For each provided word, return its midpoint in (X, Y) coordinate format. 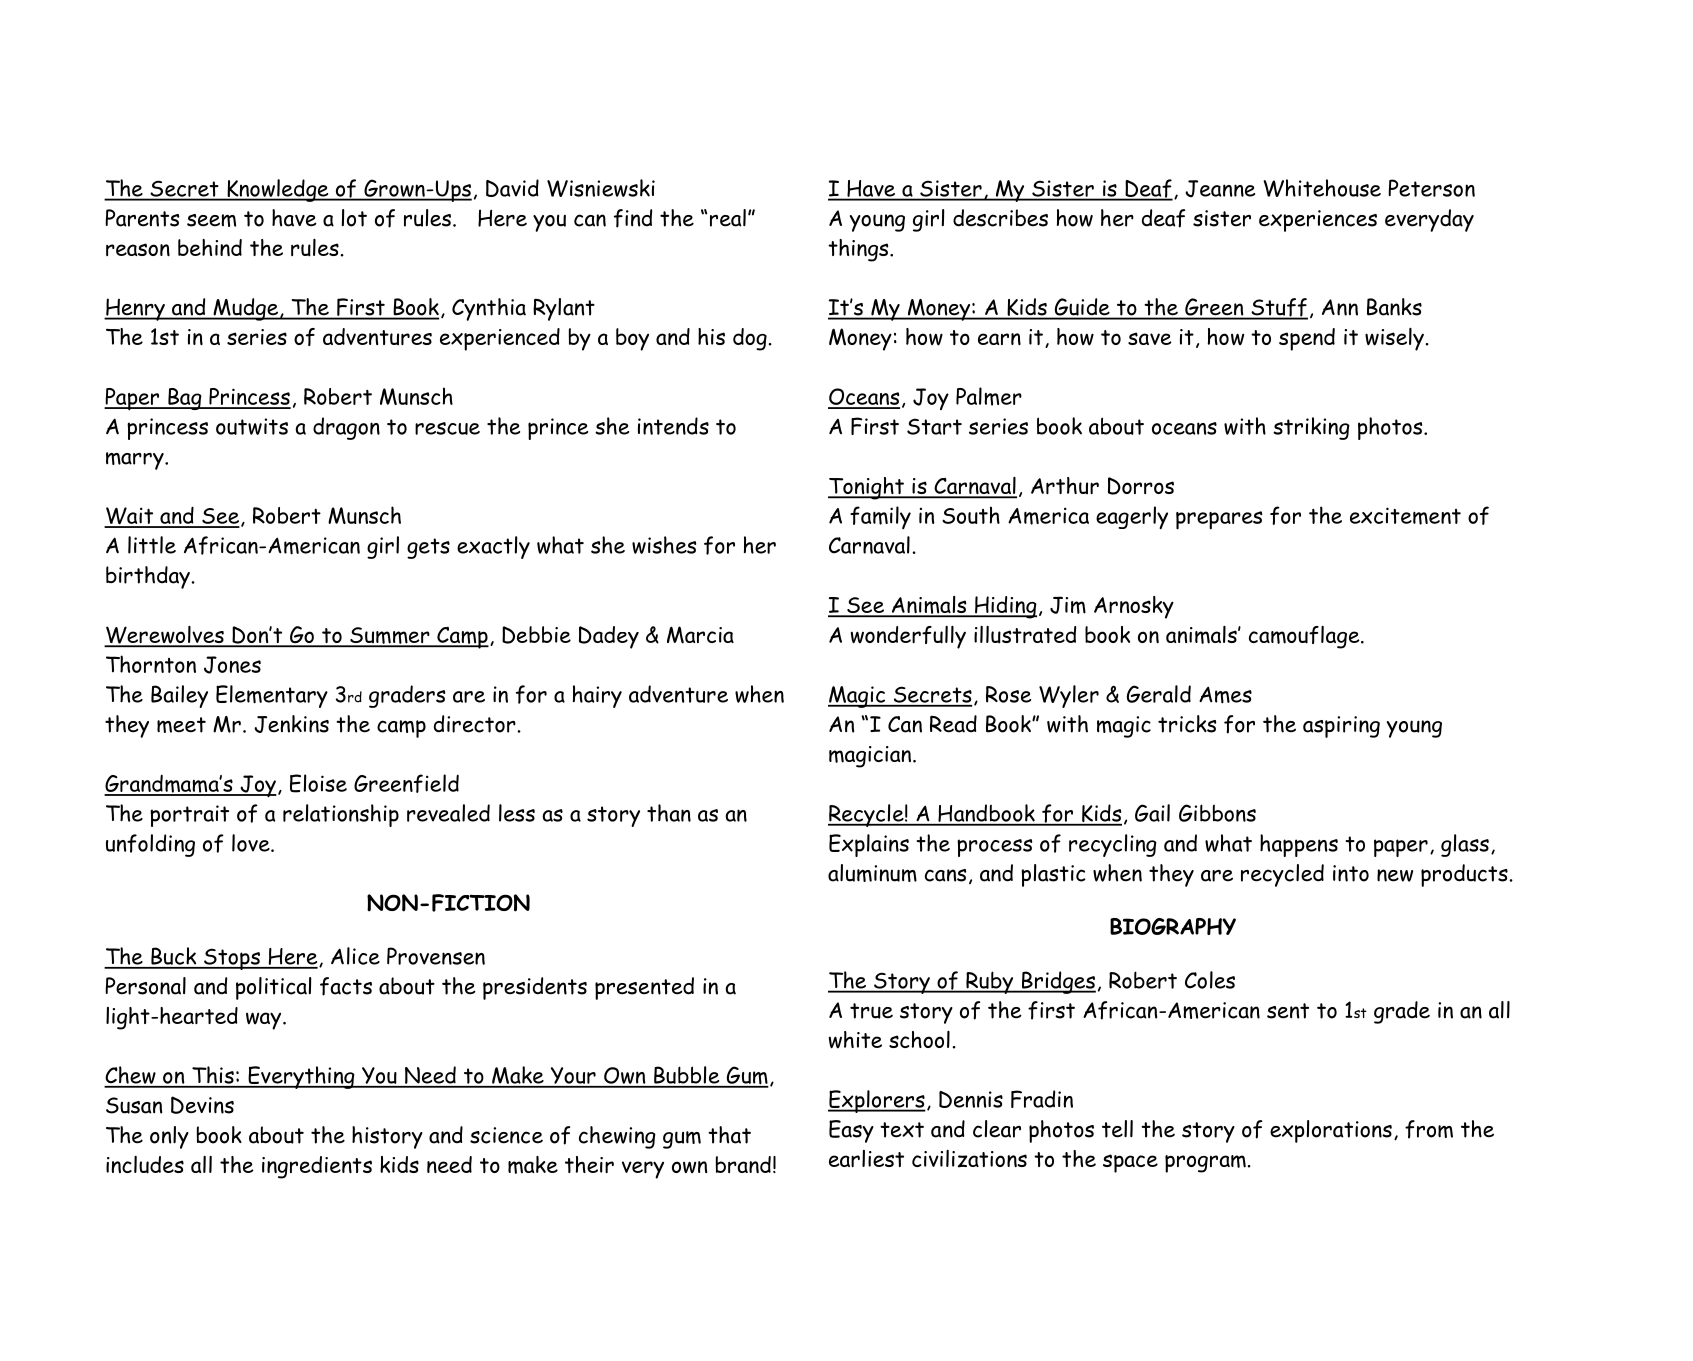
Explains (869, 845)
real (728, 218)
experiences (1318, 221)
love (252, 843)
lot (354, 218)
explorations (1331, 1131)
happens (1299, 845)
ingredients (317, 1167)
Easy (851, 1131)
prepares (1219, 520)
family (880, 517)
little (152, 545)
